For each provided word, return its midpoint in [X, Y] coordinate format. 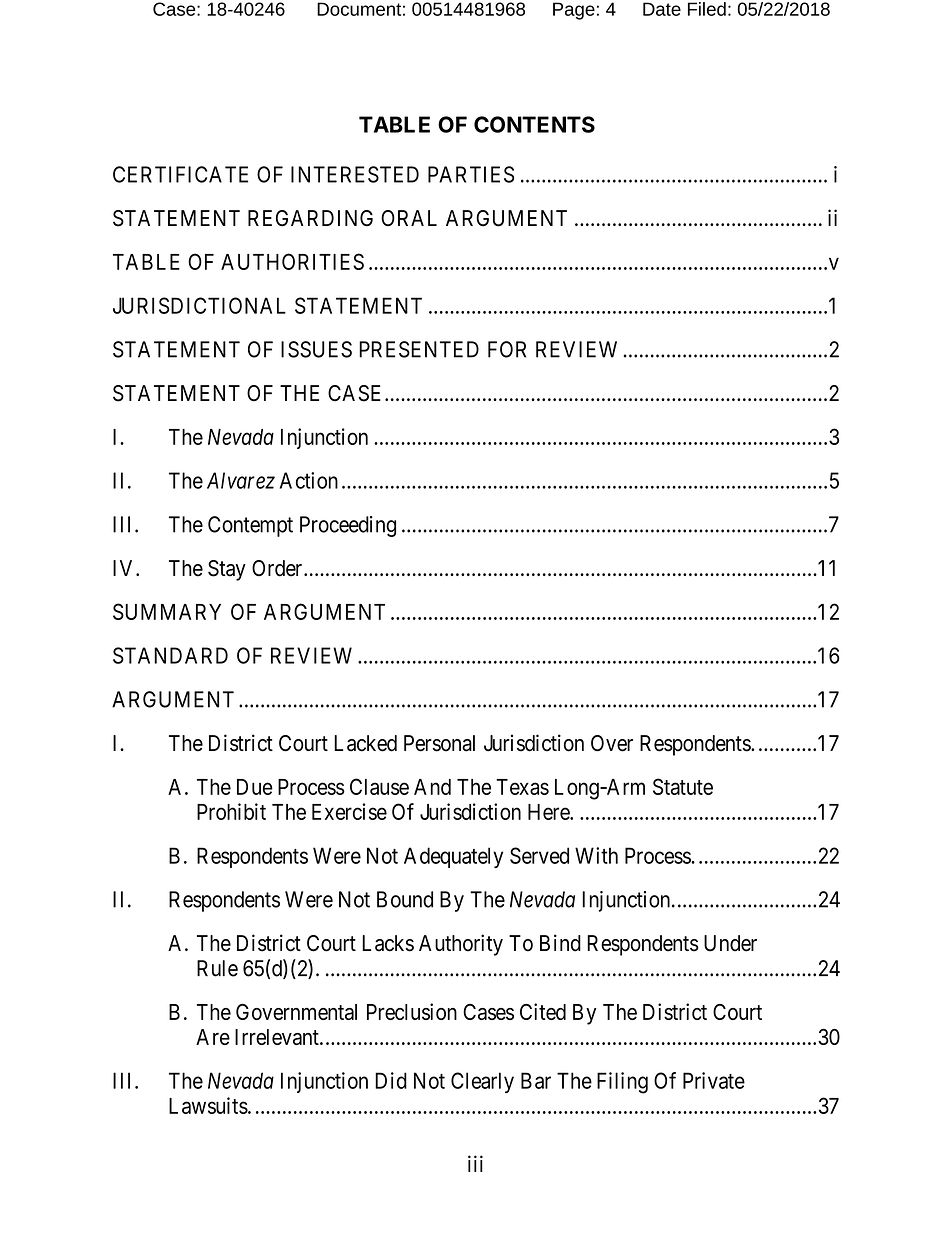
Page [574, 11]
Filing [622, 1083]
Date [662, 9]
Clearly [482, 1082]
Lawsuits [208, 1105]
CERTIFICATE [180, 174]
